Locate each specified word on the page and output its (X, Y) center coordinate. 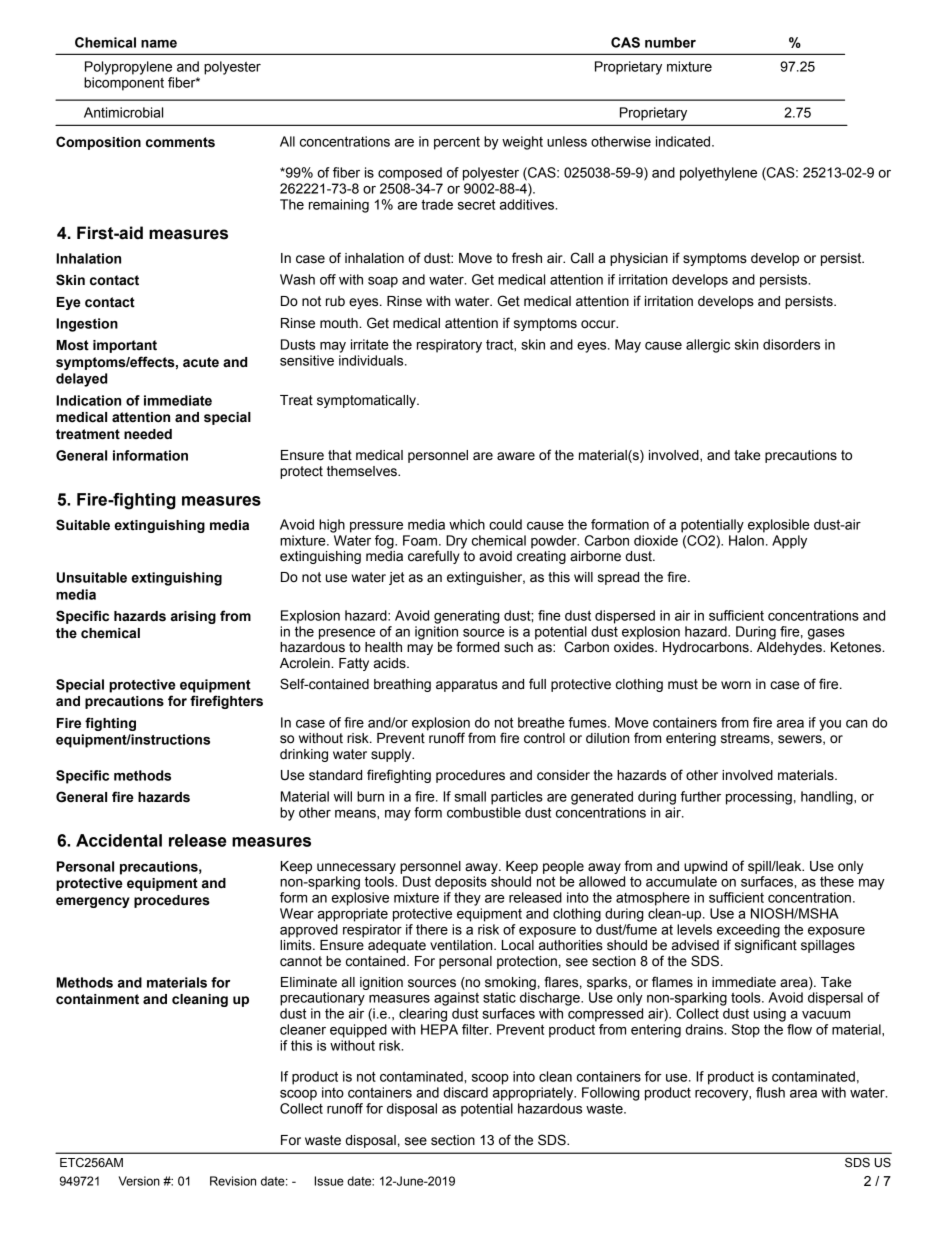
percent (457, 143)
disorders (791, 344)
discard (465, 1092)
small (470, 796)
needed (148, 434)
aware (516, 456)
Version (139, 1181)
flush (770, 1092)
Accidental (119, 840)
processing (759, 798)
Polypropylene (128, 68)
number (670, 42)
